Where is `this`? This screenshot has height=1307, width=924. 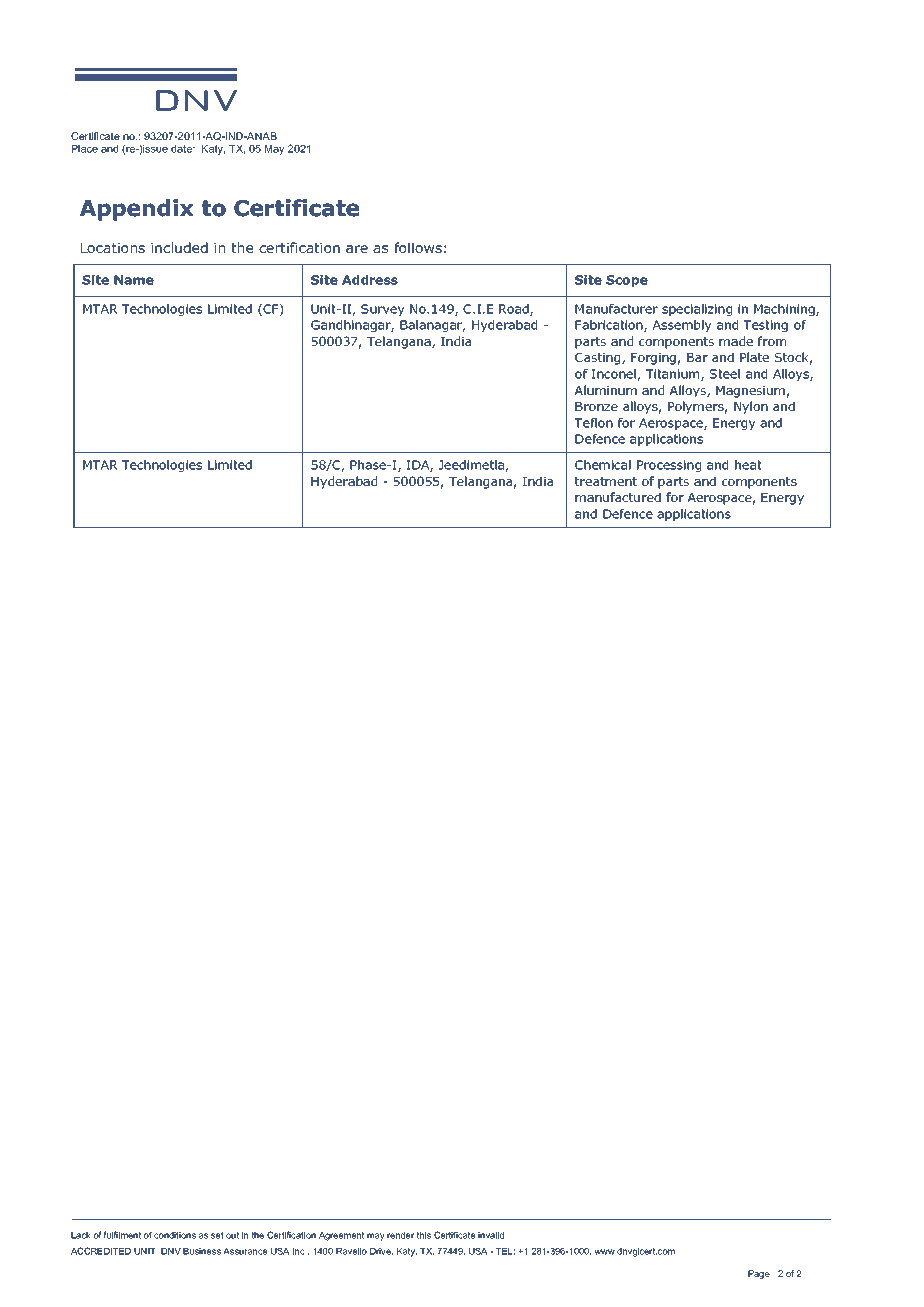
this is located at coordinates (423, 1235).
